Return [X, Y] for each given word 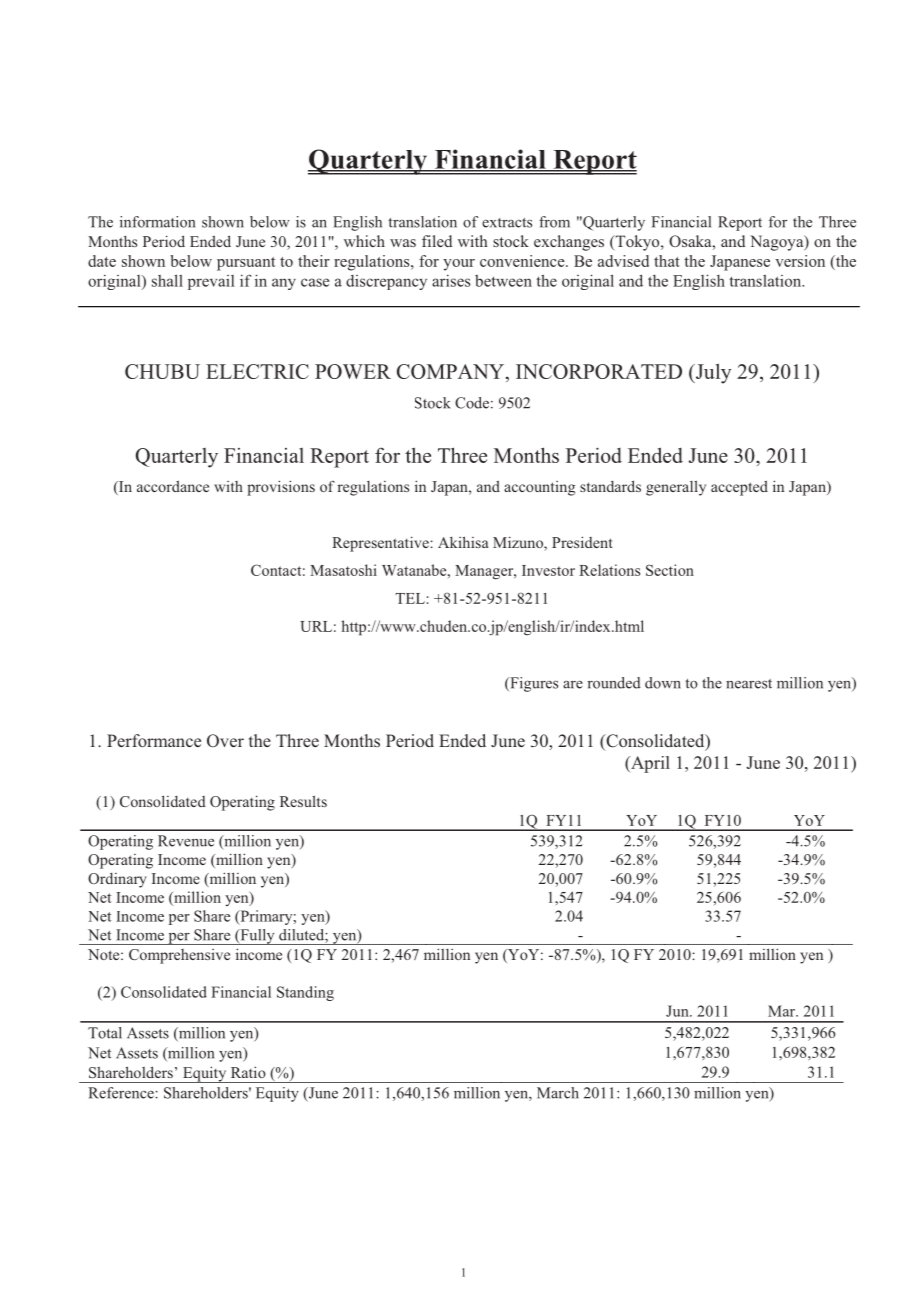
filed [437, 241]
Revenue [186, 841]
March [558, 1093]
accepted [739, 488]
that [667, 261]
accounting [539, 488]
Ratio [248, 1072]
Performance [154, 740]
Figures [533, 684]
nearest [749, 684]
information [157, 222]
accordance [173, 486]
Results [303, 801]
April [649, 764]
